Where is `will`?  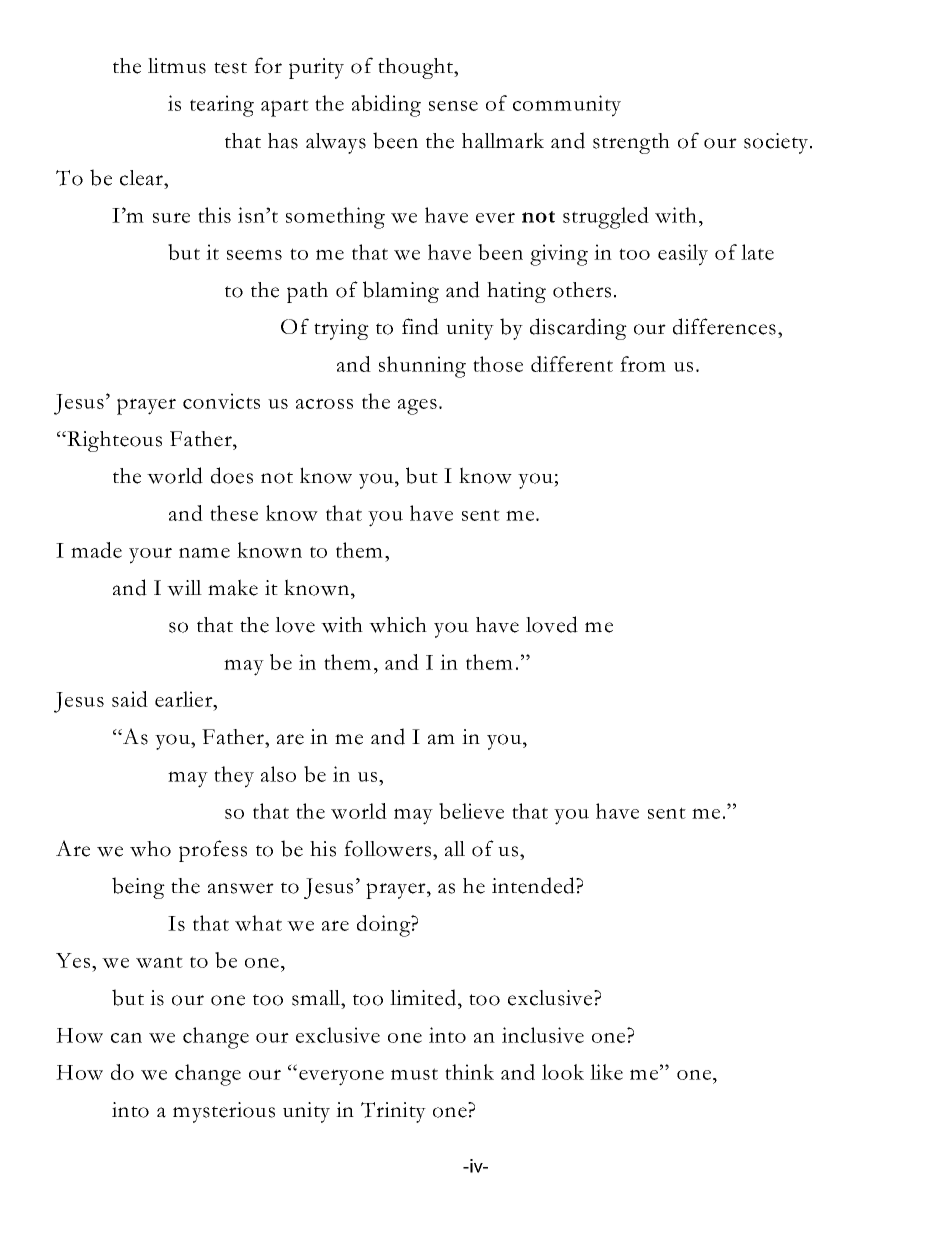 will is located at coordinates (184, 588).
